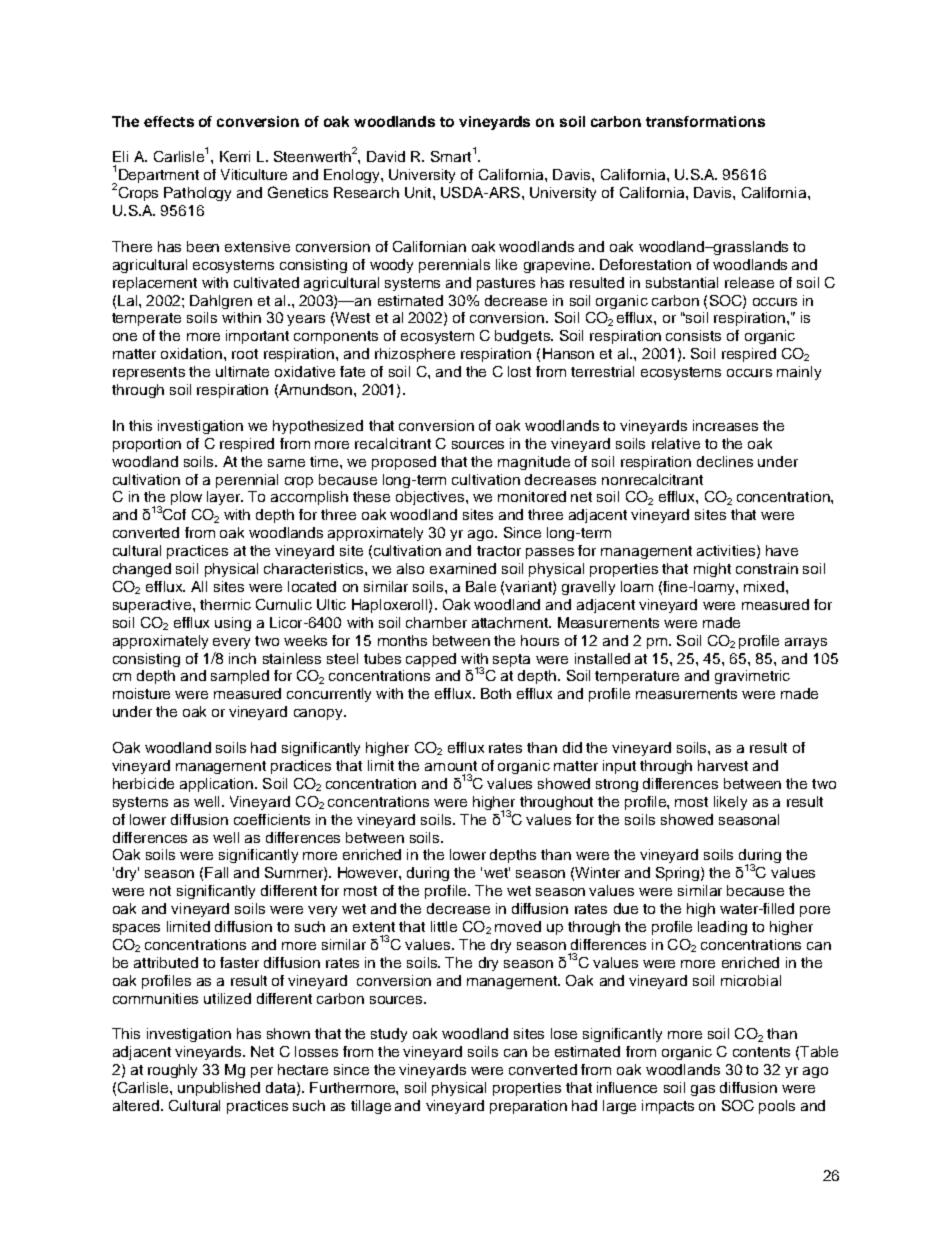 Image resolution: width=952 pixels, height=1233 pixels. What do you see at coordinates (528, 1107) in the screenshot?
I see `preparation` at bounding box center [528, 1107].
